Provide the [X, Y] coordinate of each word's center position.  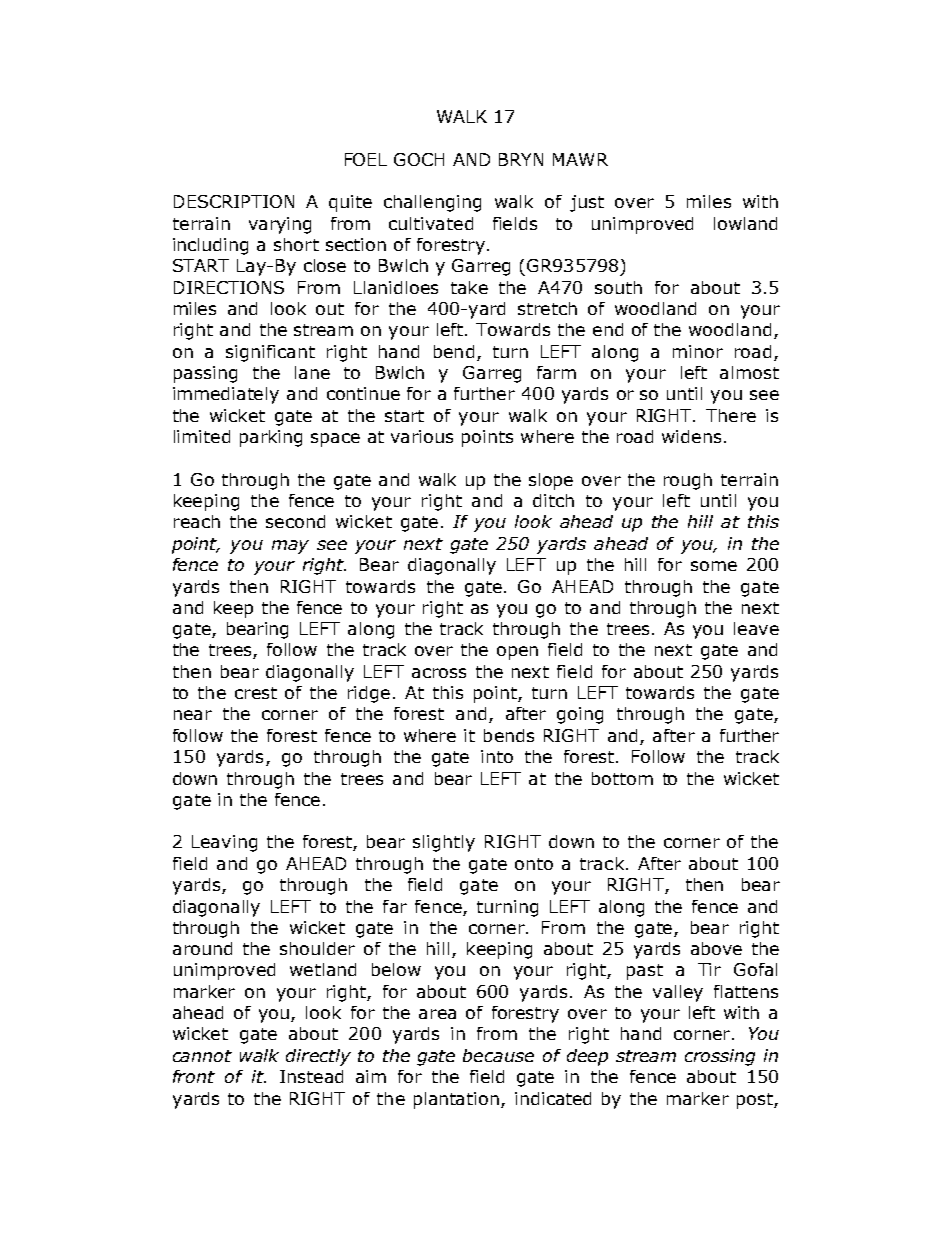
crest [256, 693]
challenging [432, 203]
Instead [311, 1076]
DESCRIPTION [234, 201]
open [517, 653]
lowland [745, 223]
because [498, 1055]
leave [756, 628]
